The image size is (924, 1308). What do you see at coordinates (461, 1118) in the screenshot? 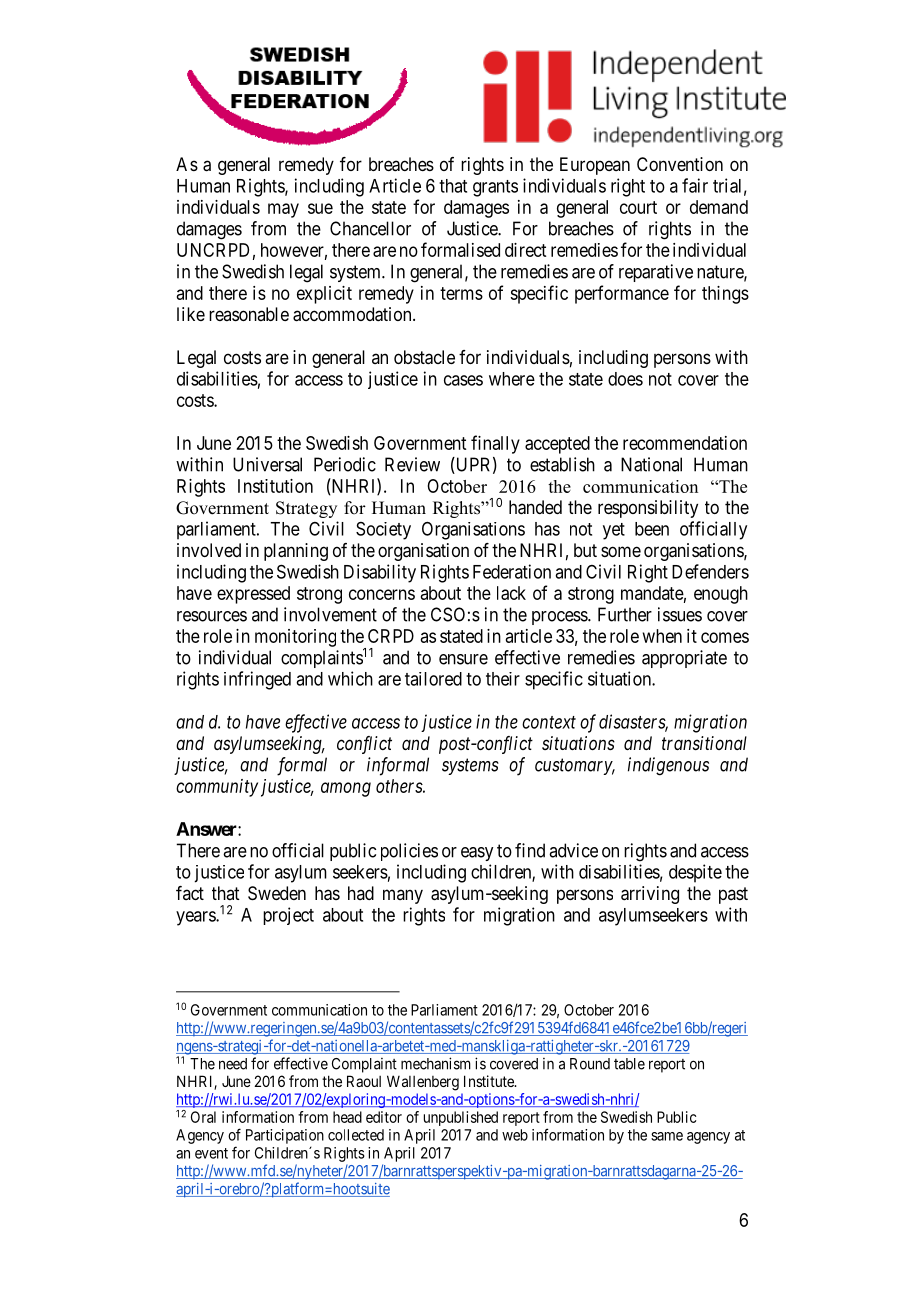
I see `unpublished` at bounding box center [461, 1118].
